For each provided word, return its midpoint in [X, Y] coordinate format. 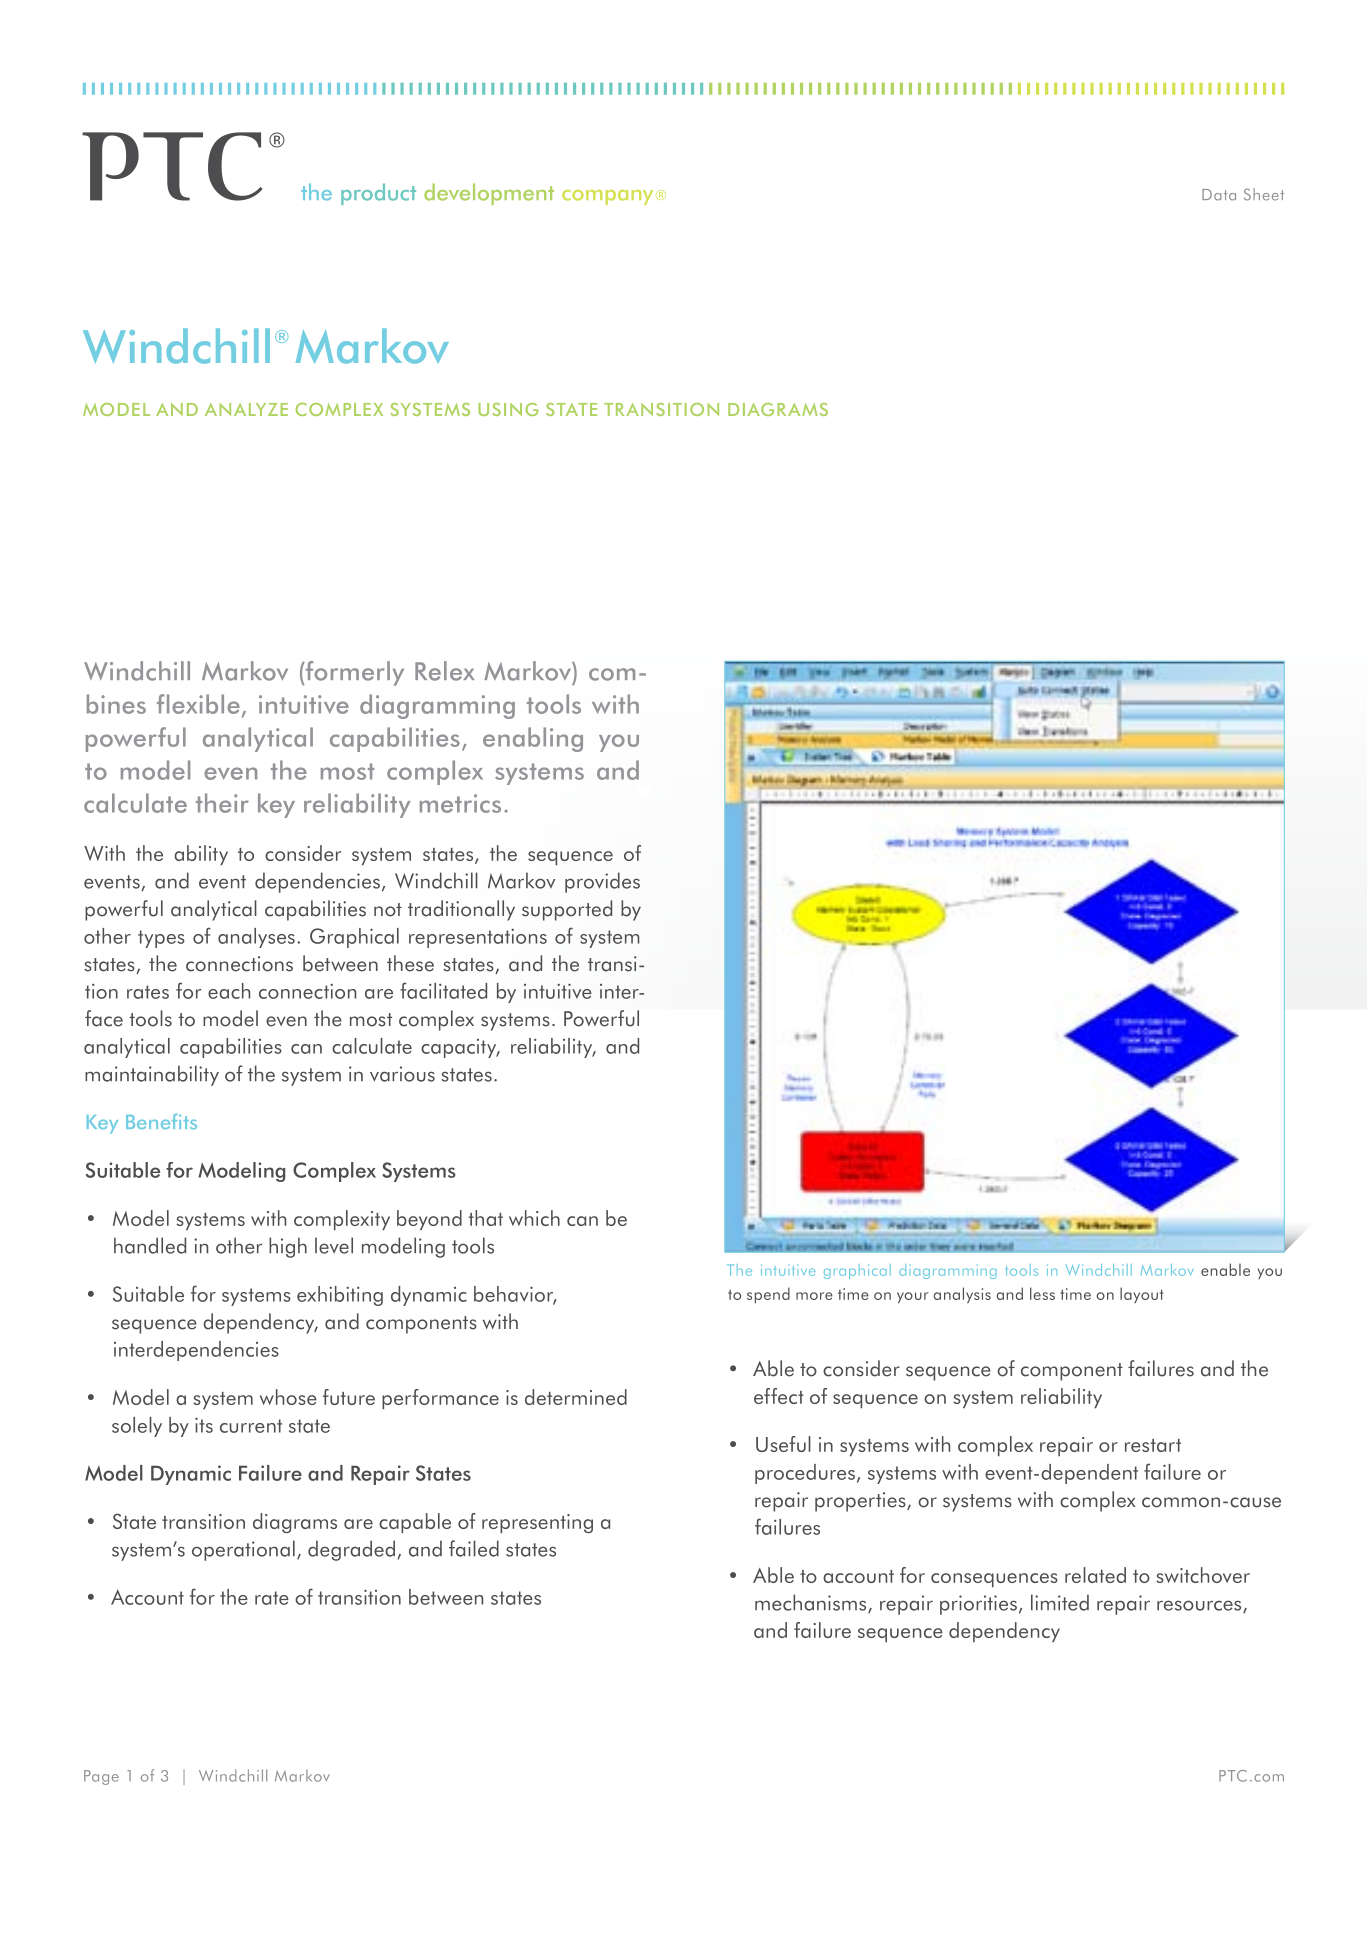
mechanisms [812, 1603]
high [288, 1247]
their [222, 803]
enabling [533, 739]
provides [602, 882]
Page [101, 1777]
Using [508, 409]
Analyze [246, 409]
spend [768, 1295]
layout [1142, 1295]
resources [1200, 1606]
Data [1219, 195]
